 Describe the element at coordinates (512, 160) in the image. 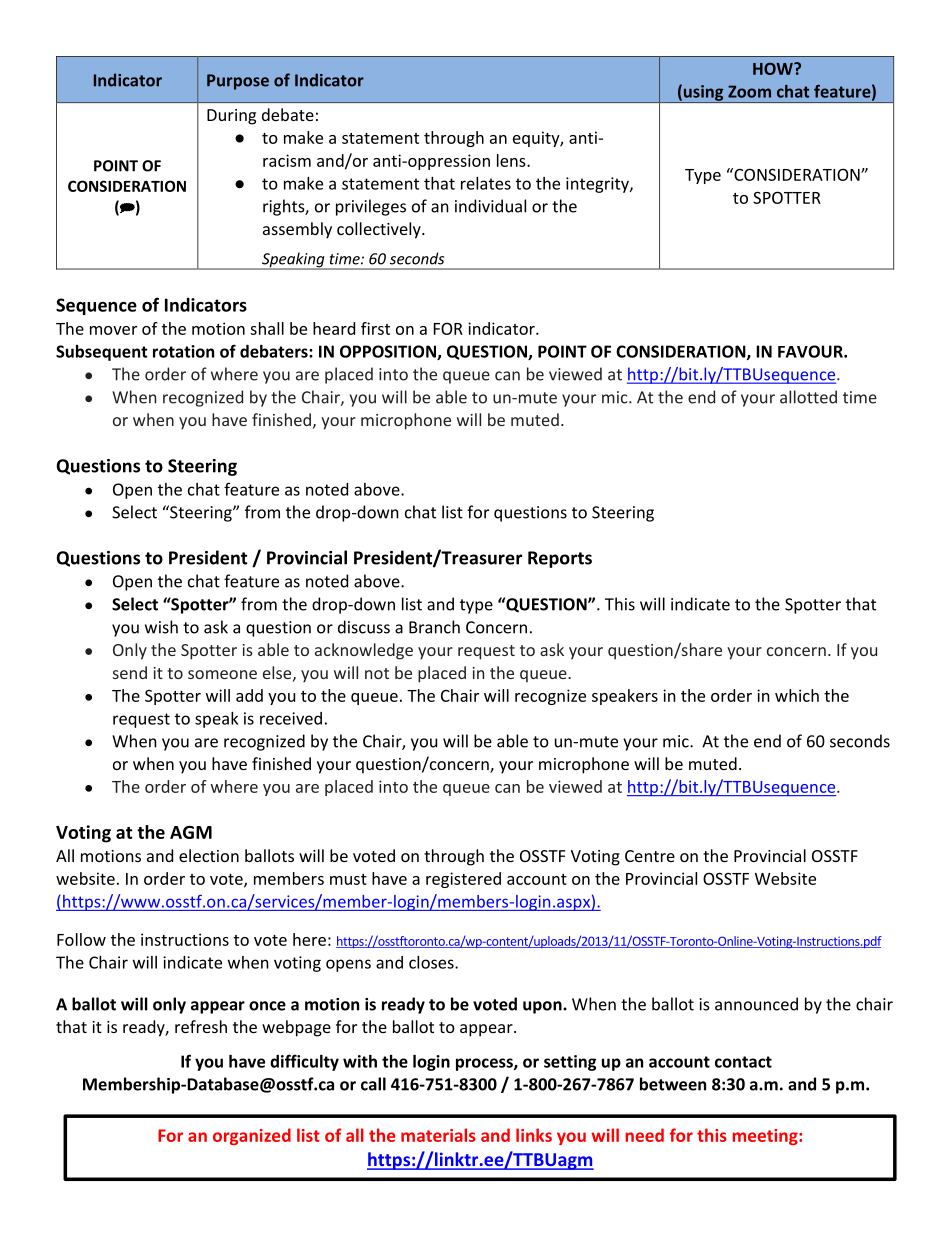

I see `lens` at that location.
